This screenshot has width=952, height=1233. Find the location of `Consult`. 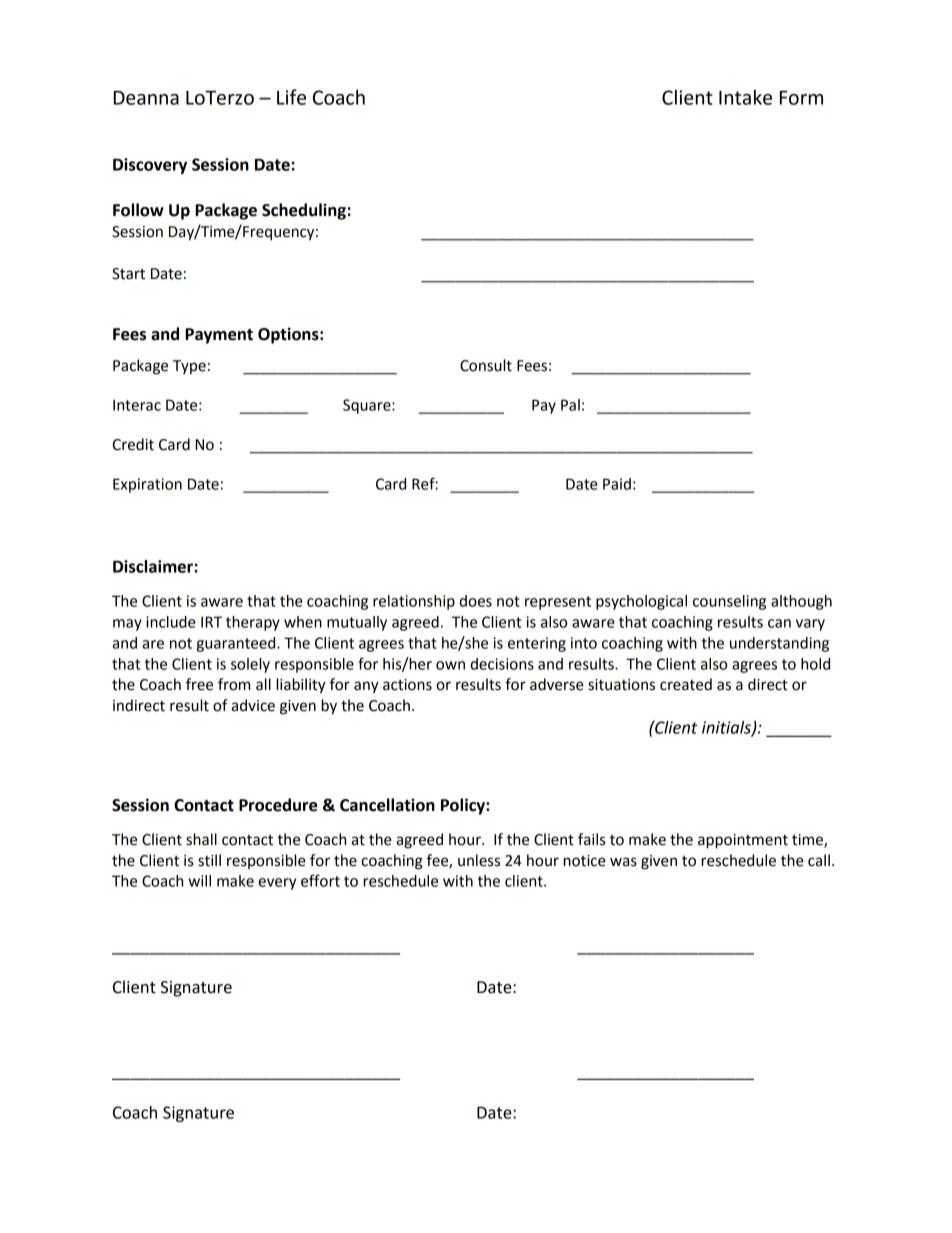

Consult is located at coordinates (486, 365).
